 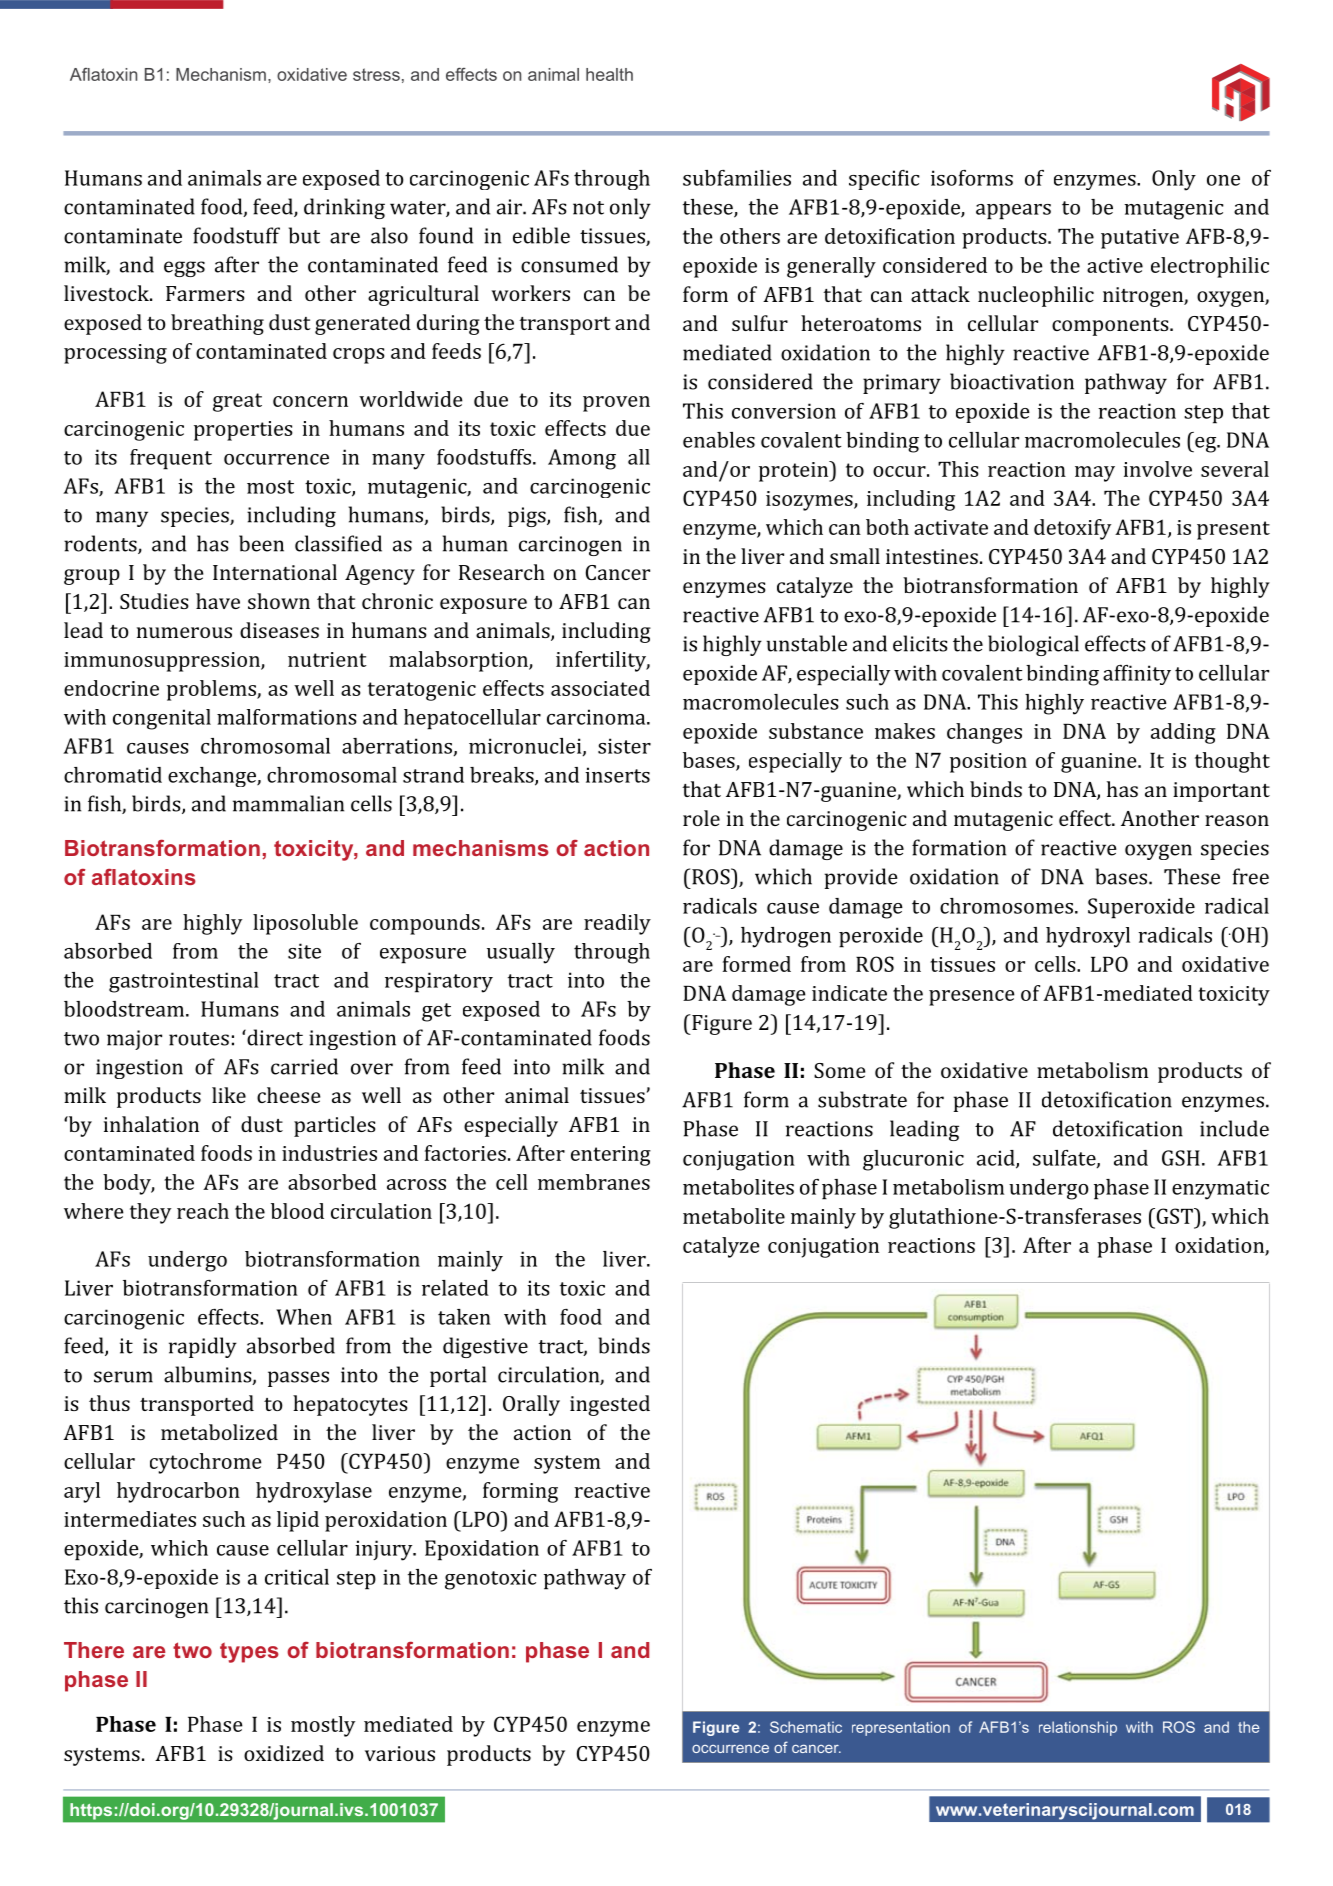 I want to click on drinking, so click(x=344, y=208).
